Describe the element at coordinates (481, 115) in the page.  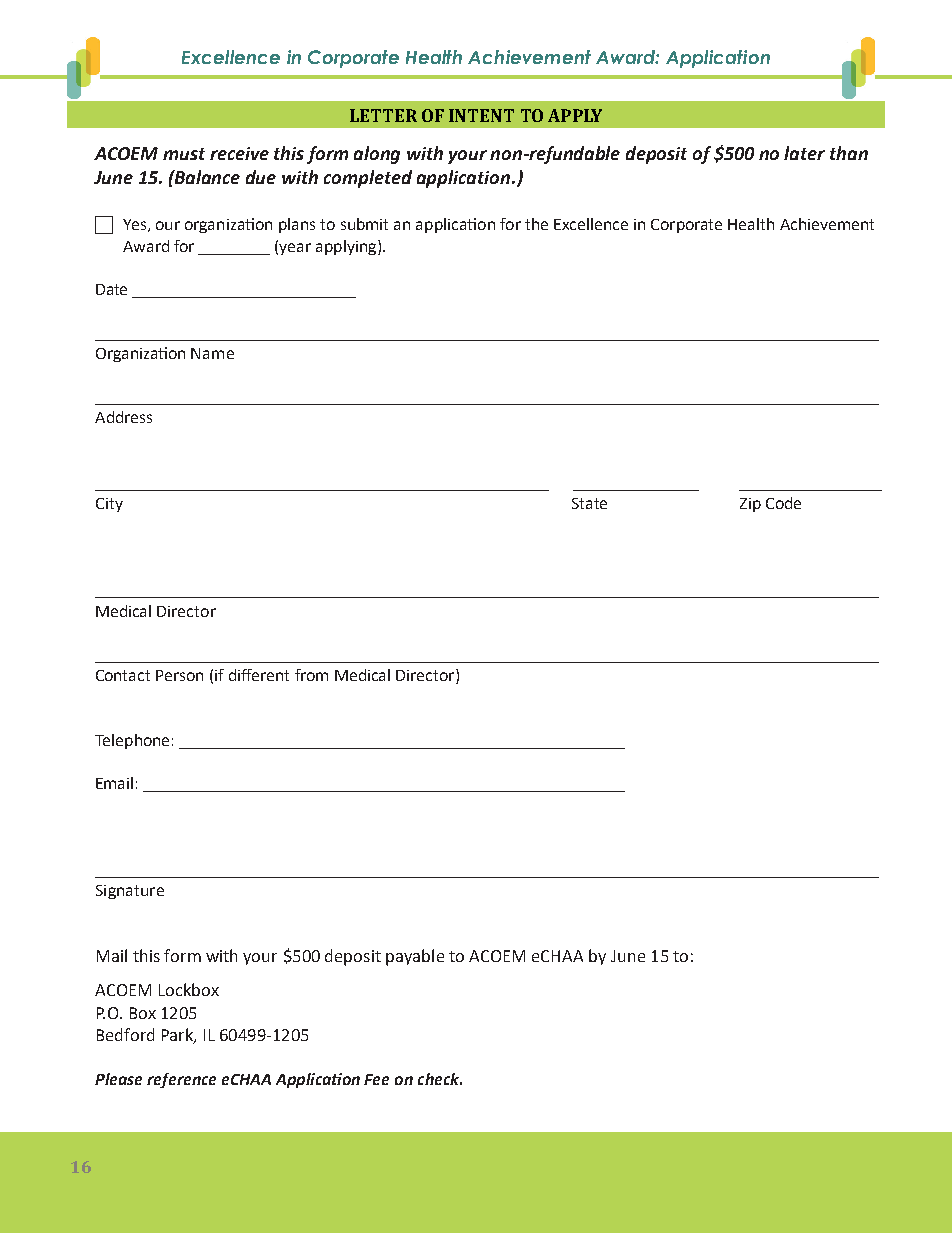
I see `INTENT` at that location.
